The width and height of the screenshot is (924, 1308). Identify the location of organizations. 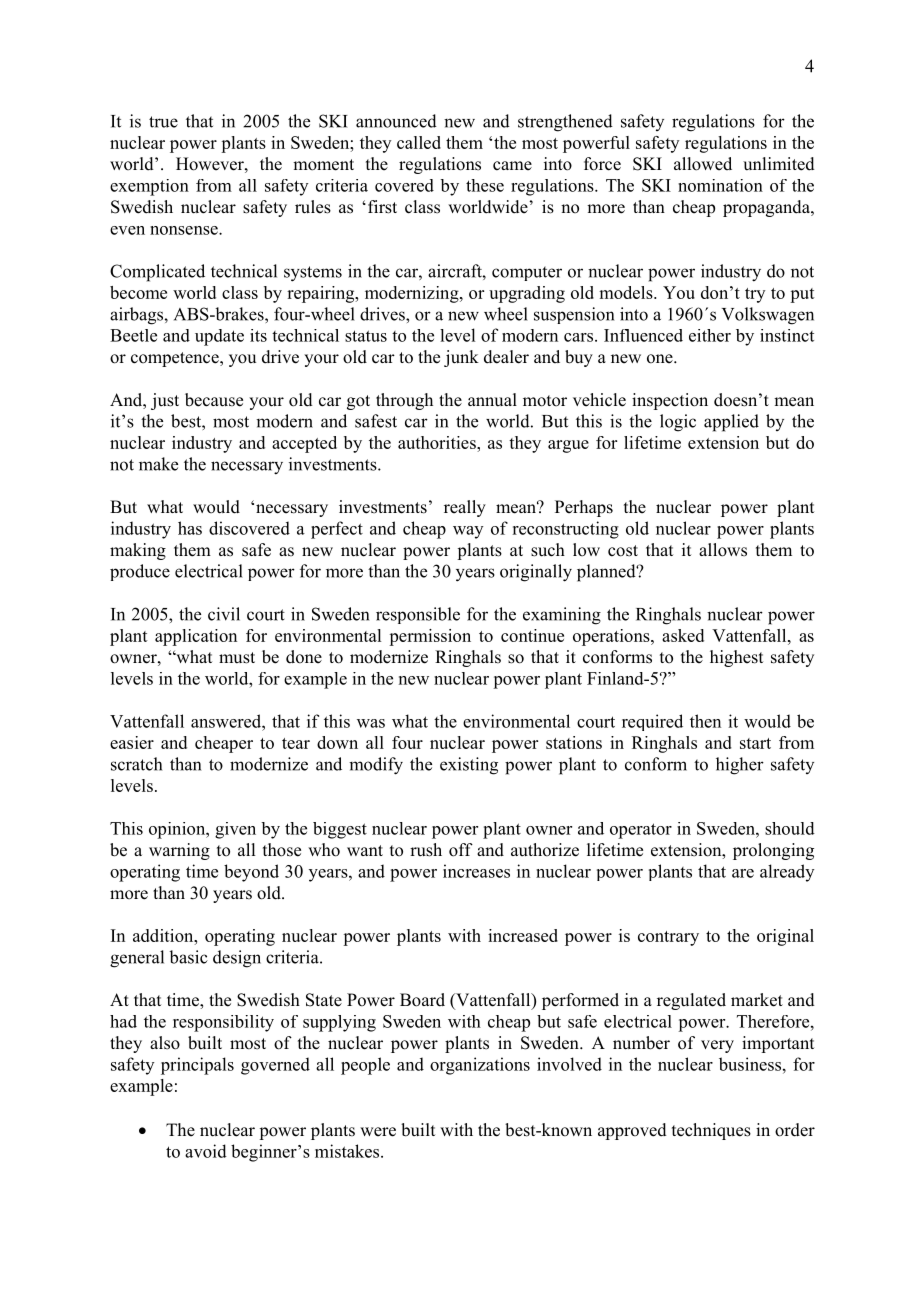
(480, 1066).
